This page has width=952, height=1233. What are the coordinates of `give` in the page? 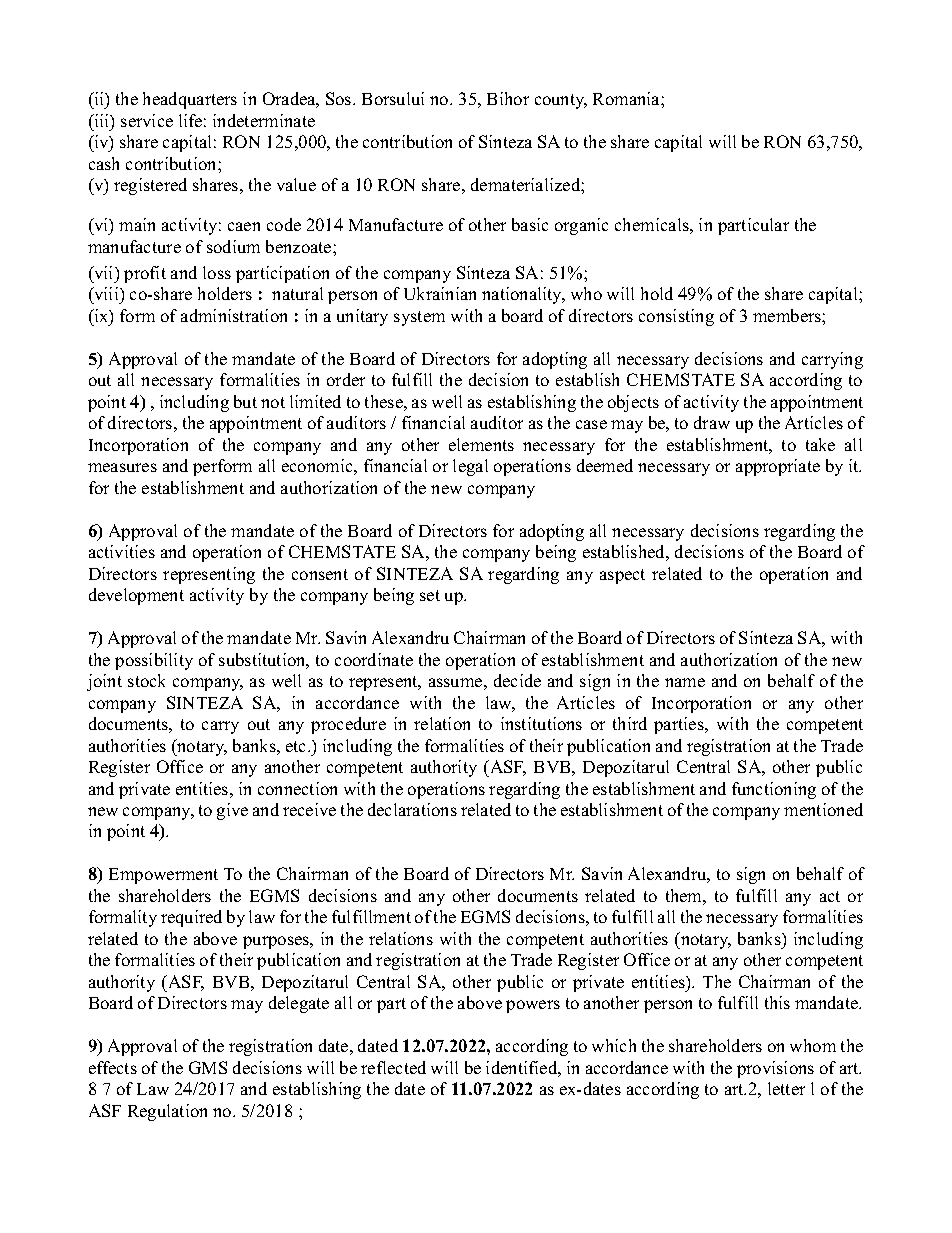 It's located at (232, 811).
